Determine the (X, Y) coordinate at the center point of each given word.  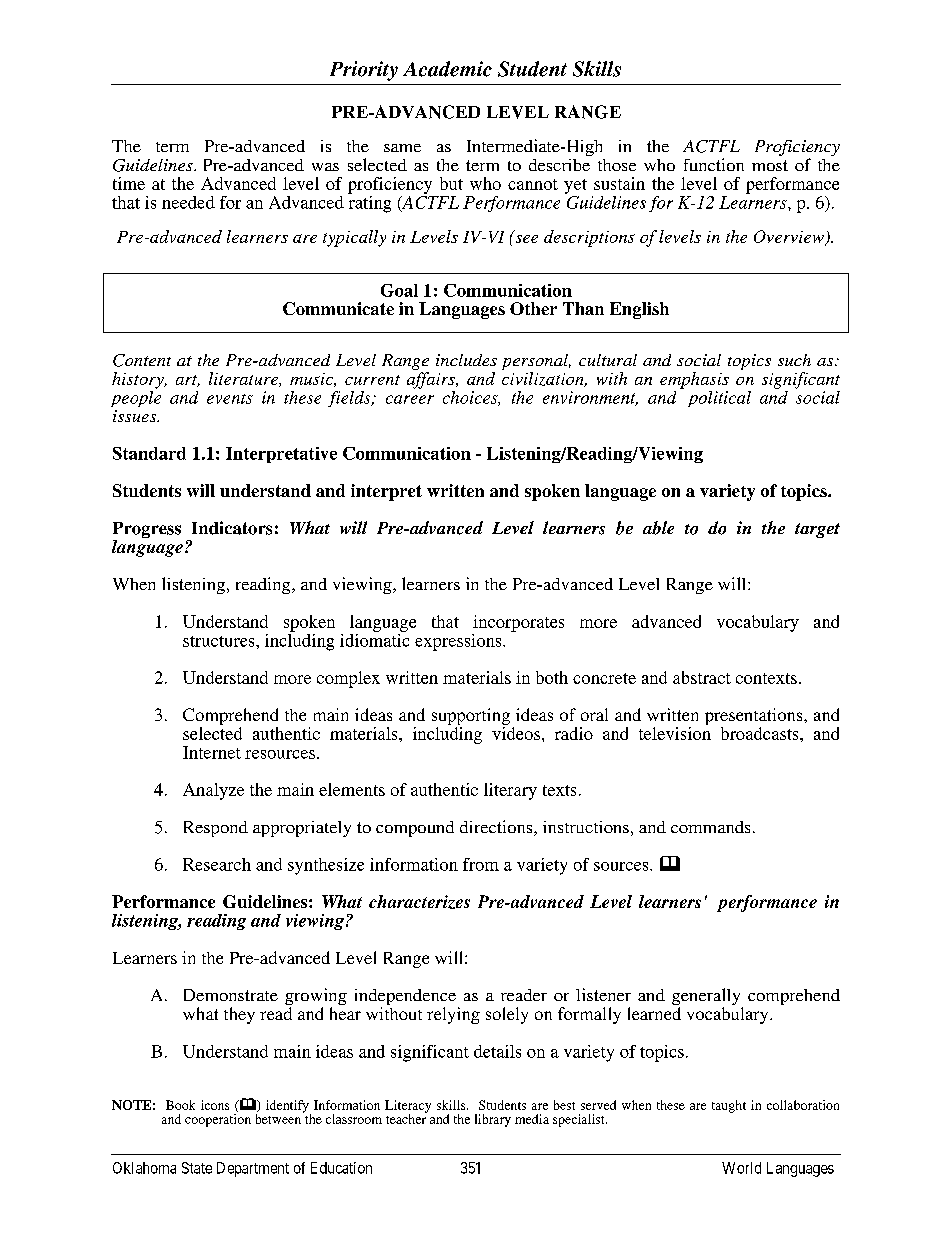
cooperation (218, 1120)
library (493, 1120)
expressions (459, 642)
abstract (702, 677)
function (714, 164)
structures (220, 641)
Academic (447, 69)
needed (188, 202)
